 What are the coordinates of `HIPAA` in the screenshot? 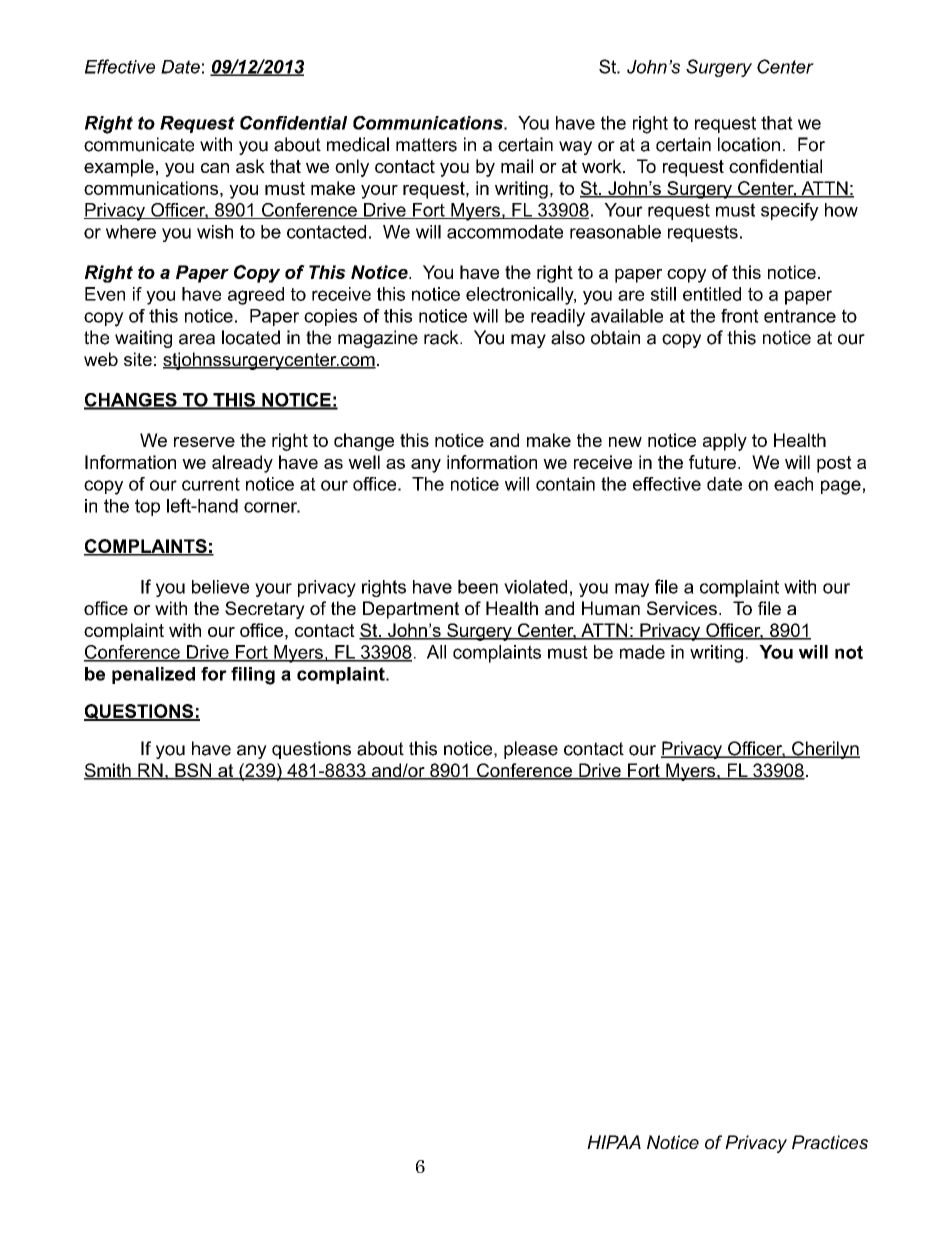 It's located at (614, 1142).
